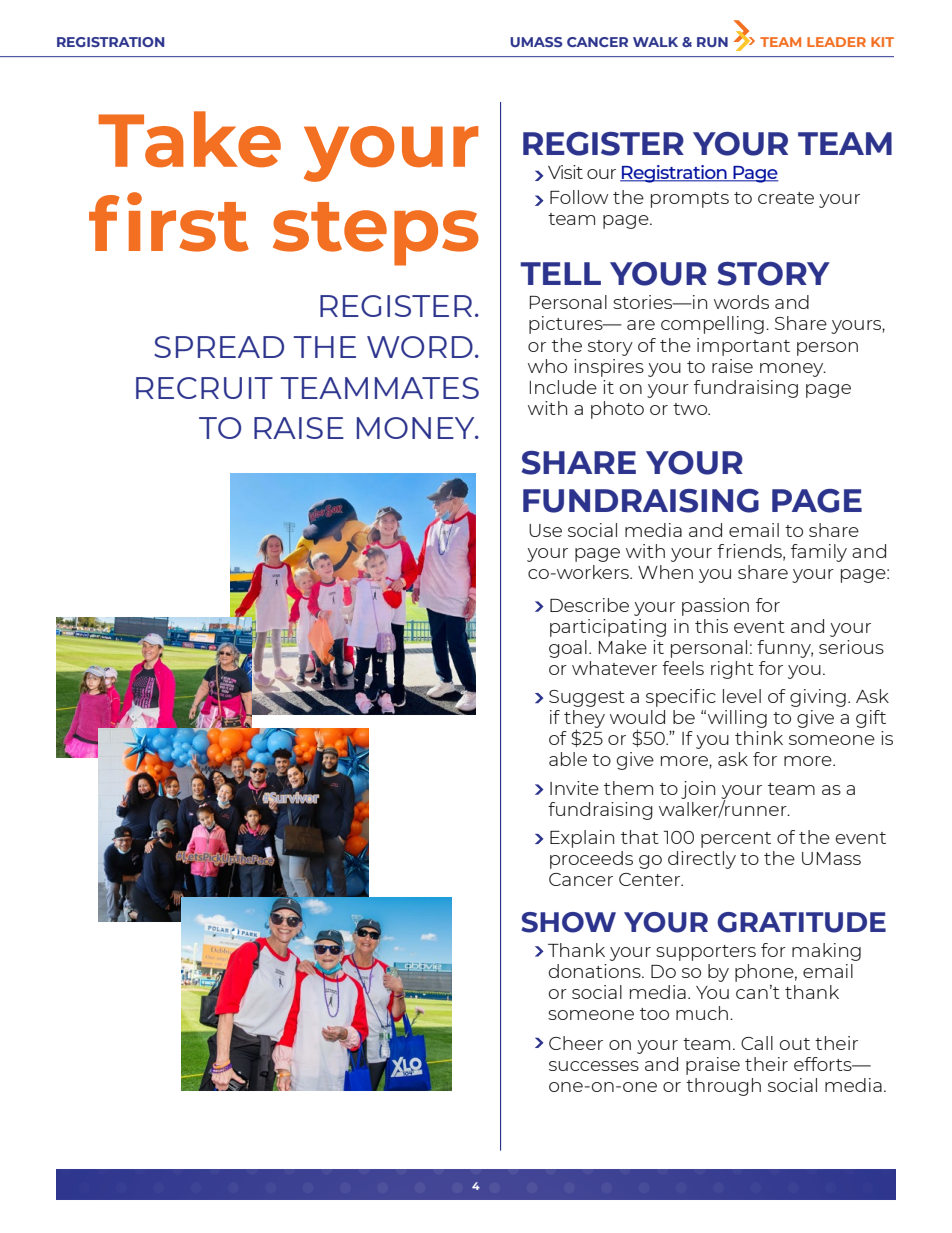 This document has height=1233, width=952. I want to click on successes, so click(594, 1066).
